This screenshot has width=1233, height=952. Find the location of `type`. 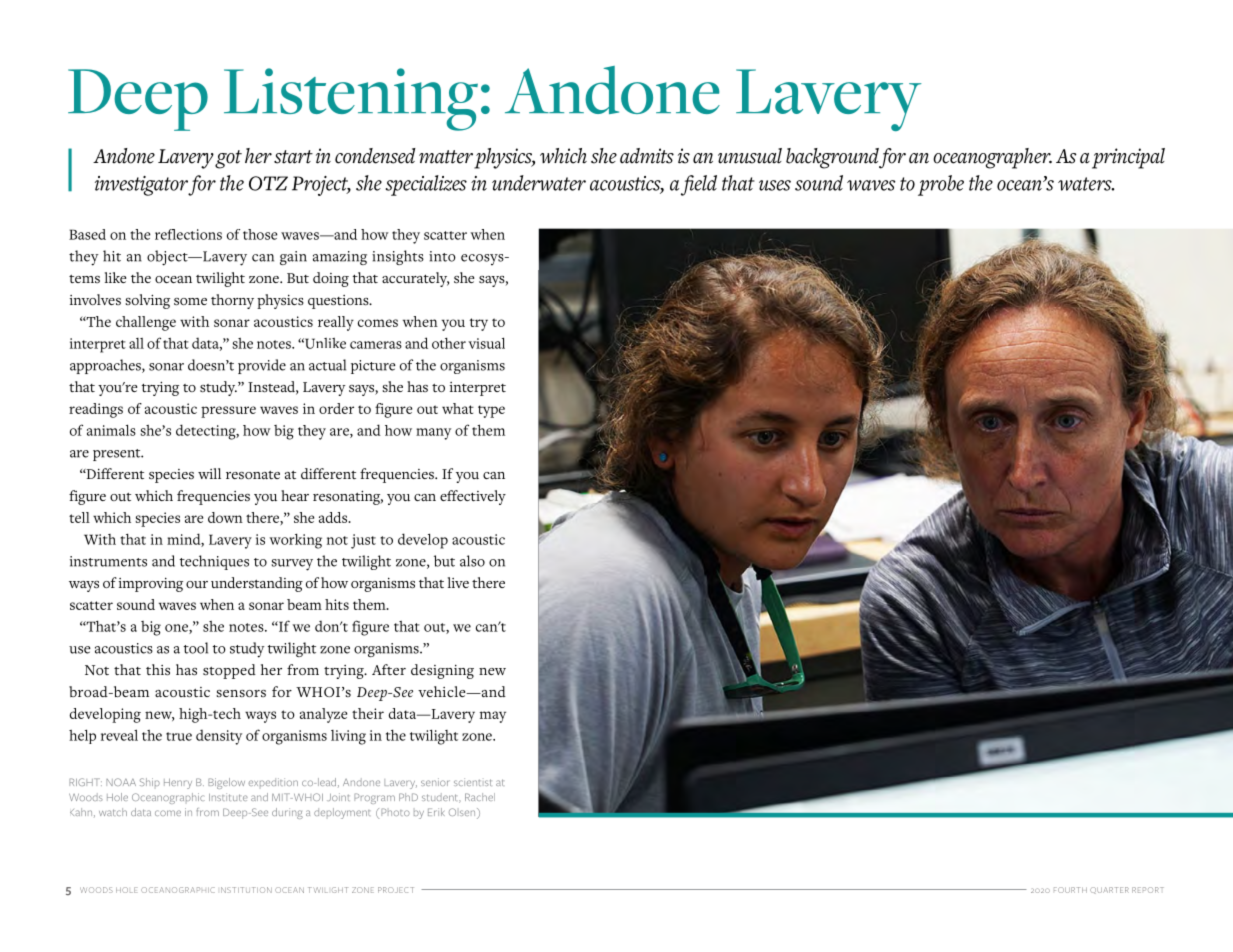

type is located at coordinates (491, 411).
